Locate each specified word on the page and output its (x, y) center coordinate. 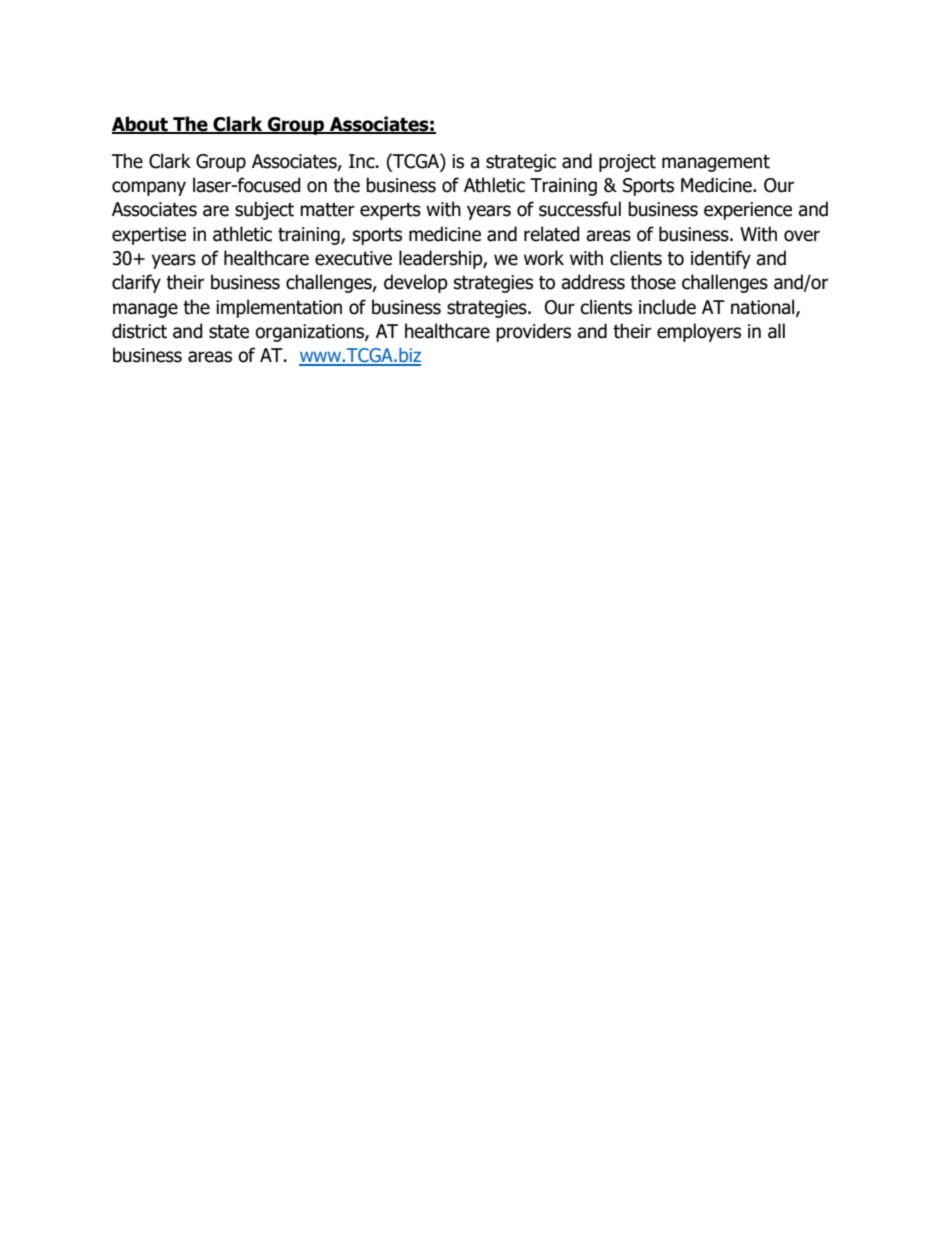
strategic (521, 163)
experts (390, 211)
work (544, 258)
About (141, 125)
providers (533, 332)
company (149, 188)
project (627, 163)
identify (721, 259)
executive (353, 258)
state (229, 332)
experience (748, 211)
